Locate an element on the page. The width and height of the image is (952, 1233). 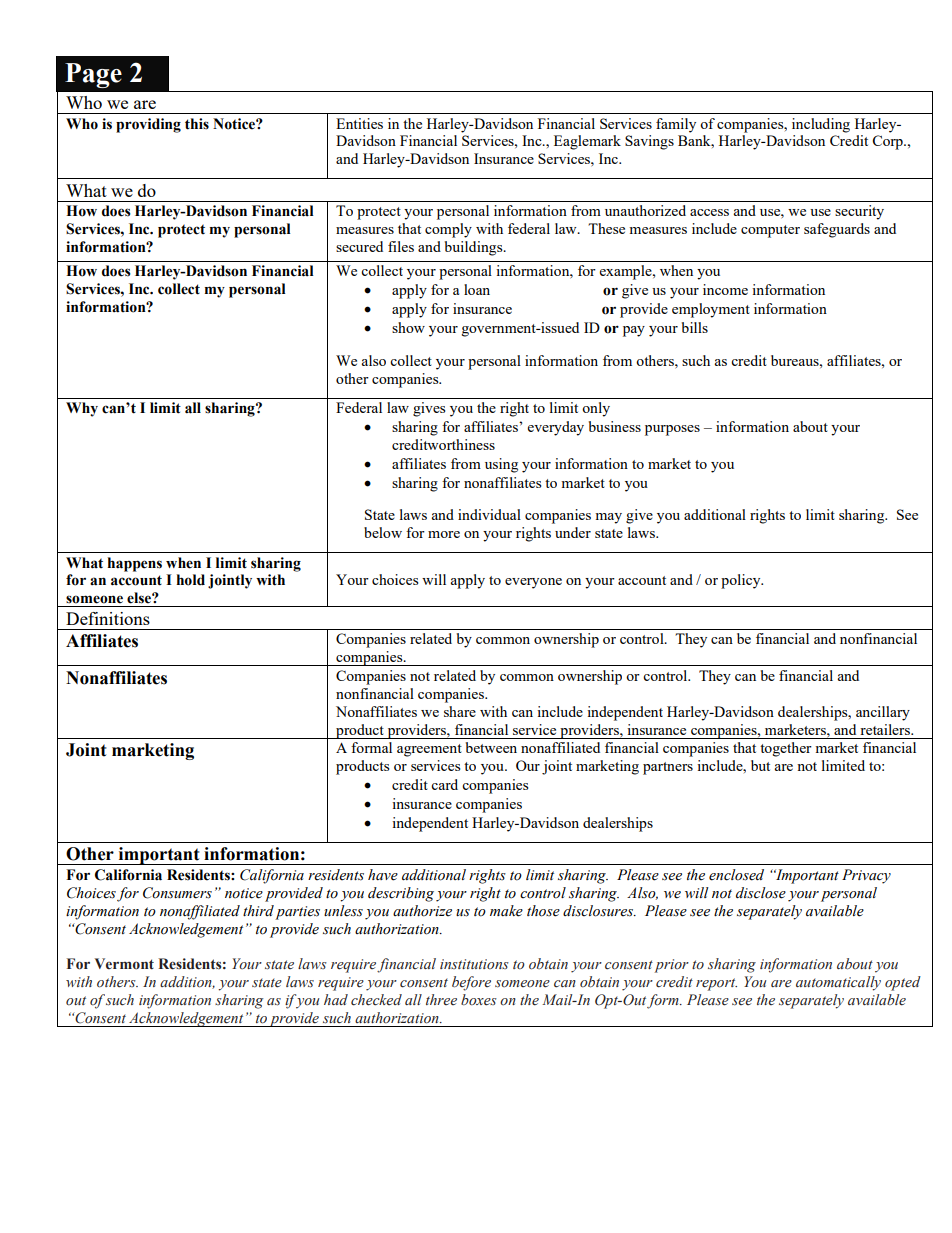
this is located at coordinates (197, 124).
